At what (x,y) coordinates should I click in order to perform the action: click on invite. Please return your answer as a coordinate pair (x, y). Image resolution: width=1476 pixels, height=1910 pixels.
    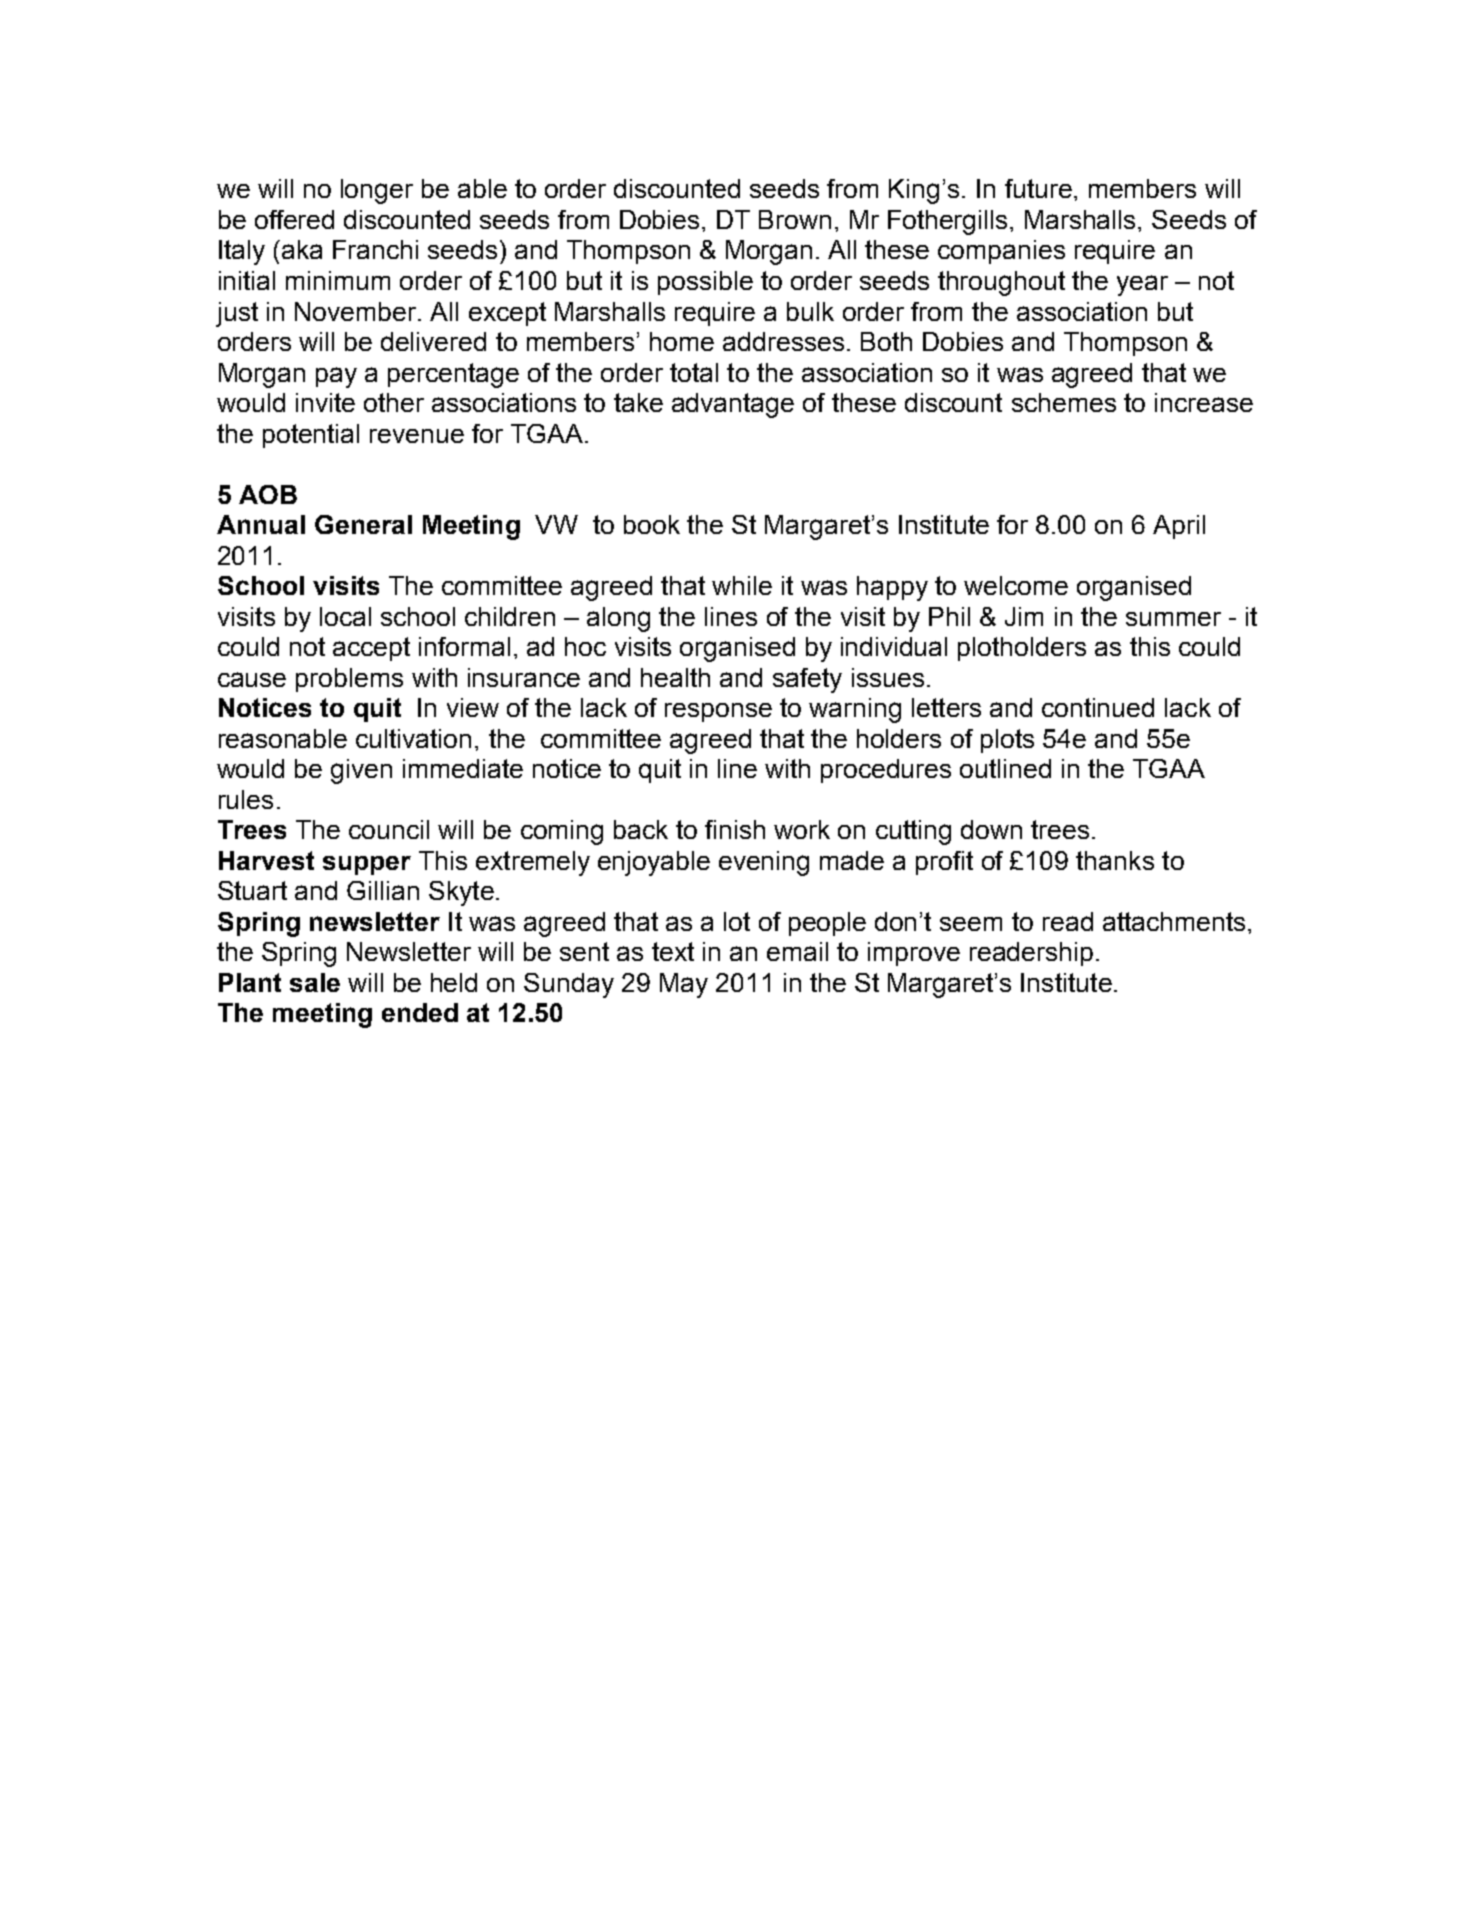
    Looking at the image, I should click on (325, 402).
